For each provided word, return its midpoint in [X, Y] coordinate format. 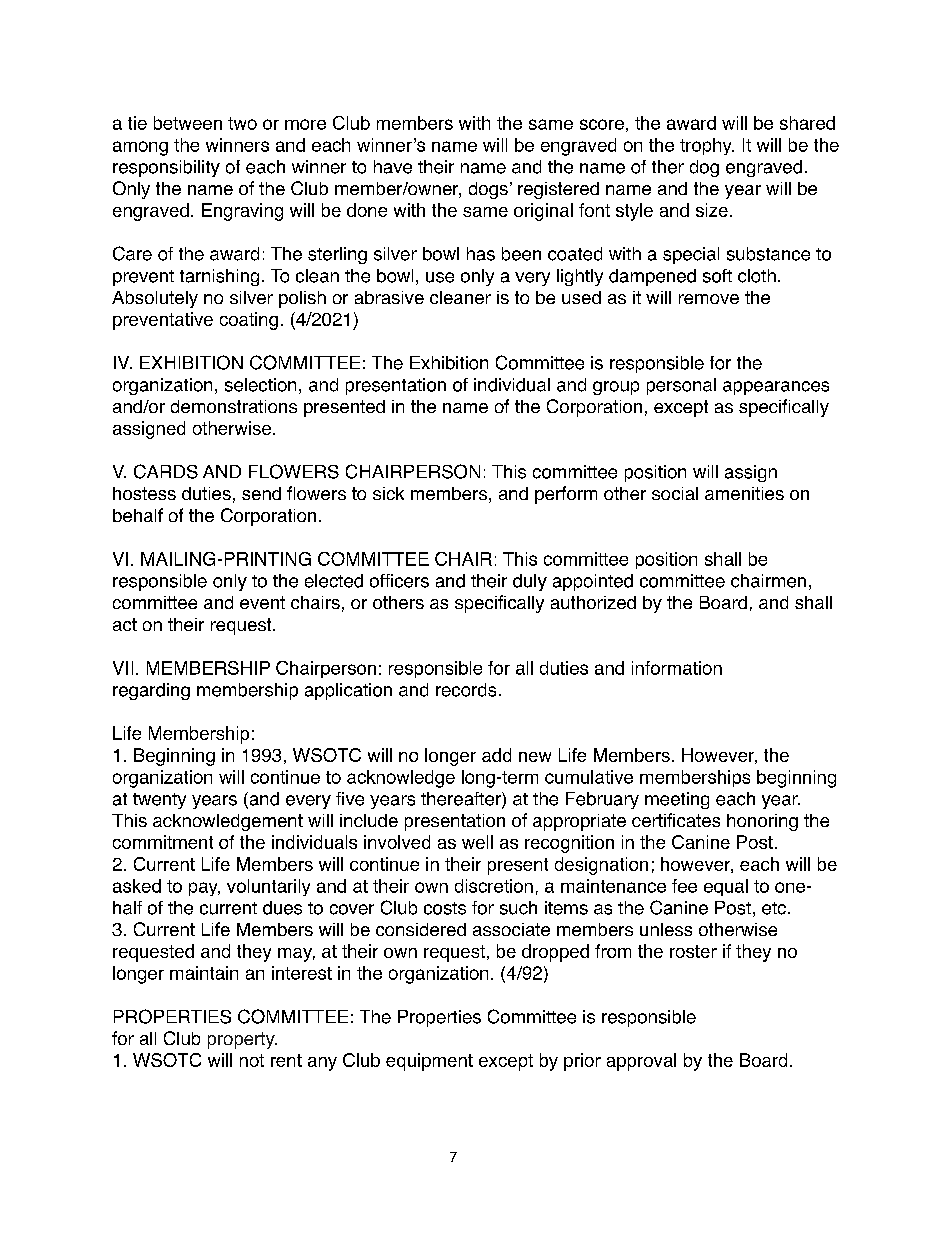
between [188, 123]
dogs [488, 190]
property [242, 1040]
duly [530, 582]
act [125, 624]
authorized [593, 602]
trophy [707, 146]
